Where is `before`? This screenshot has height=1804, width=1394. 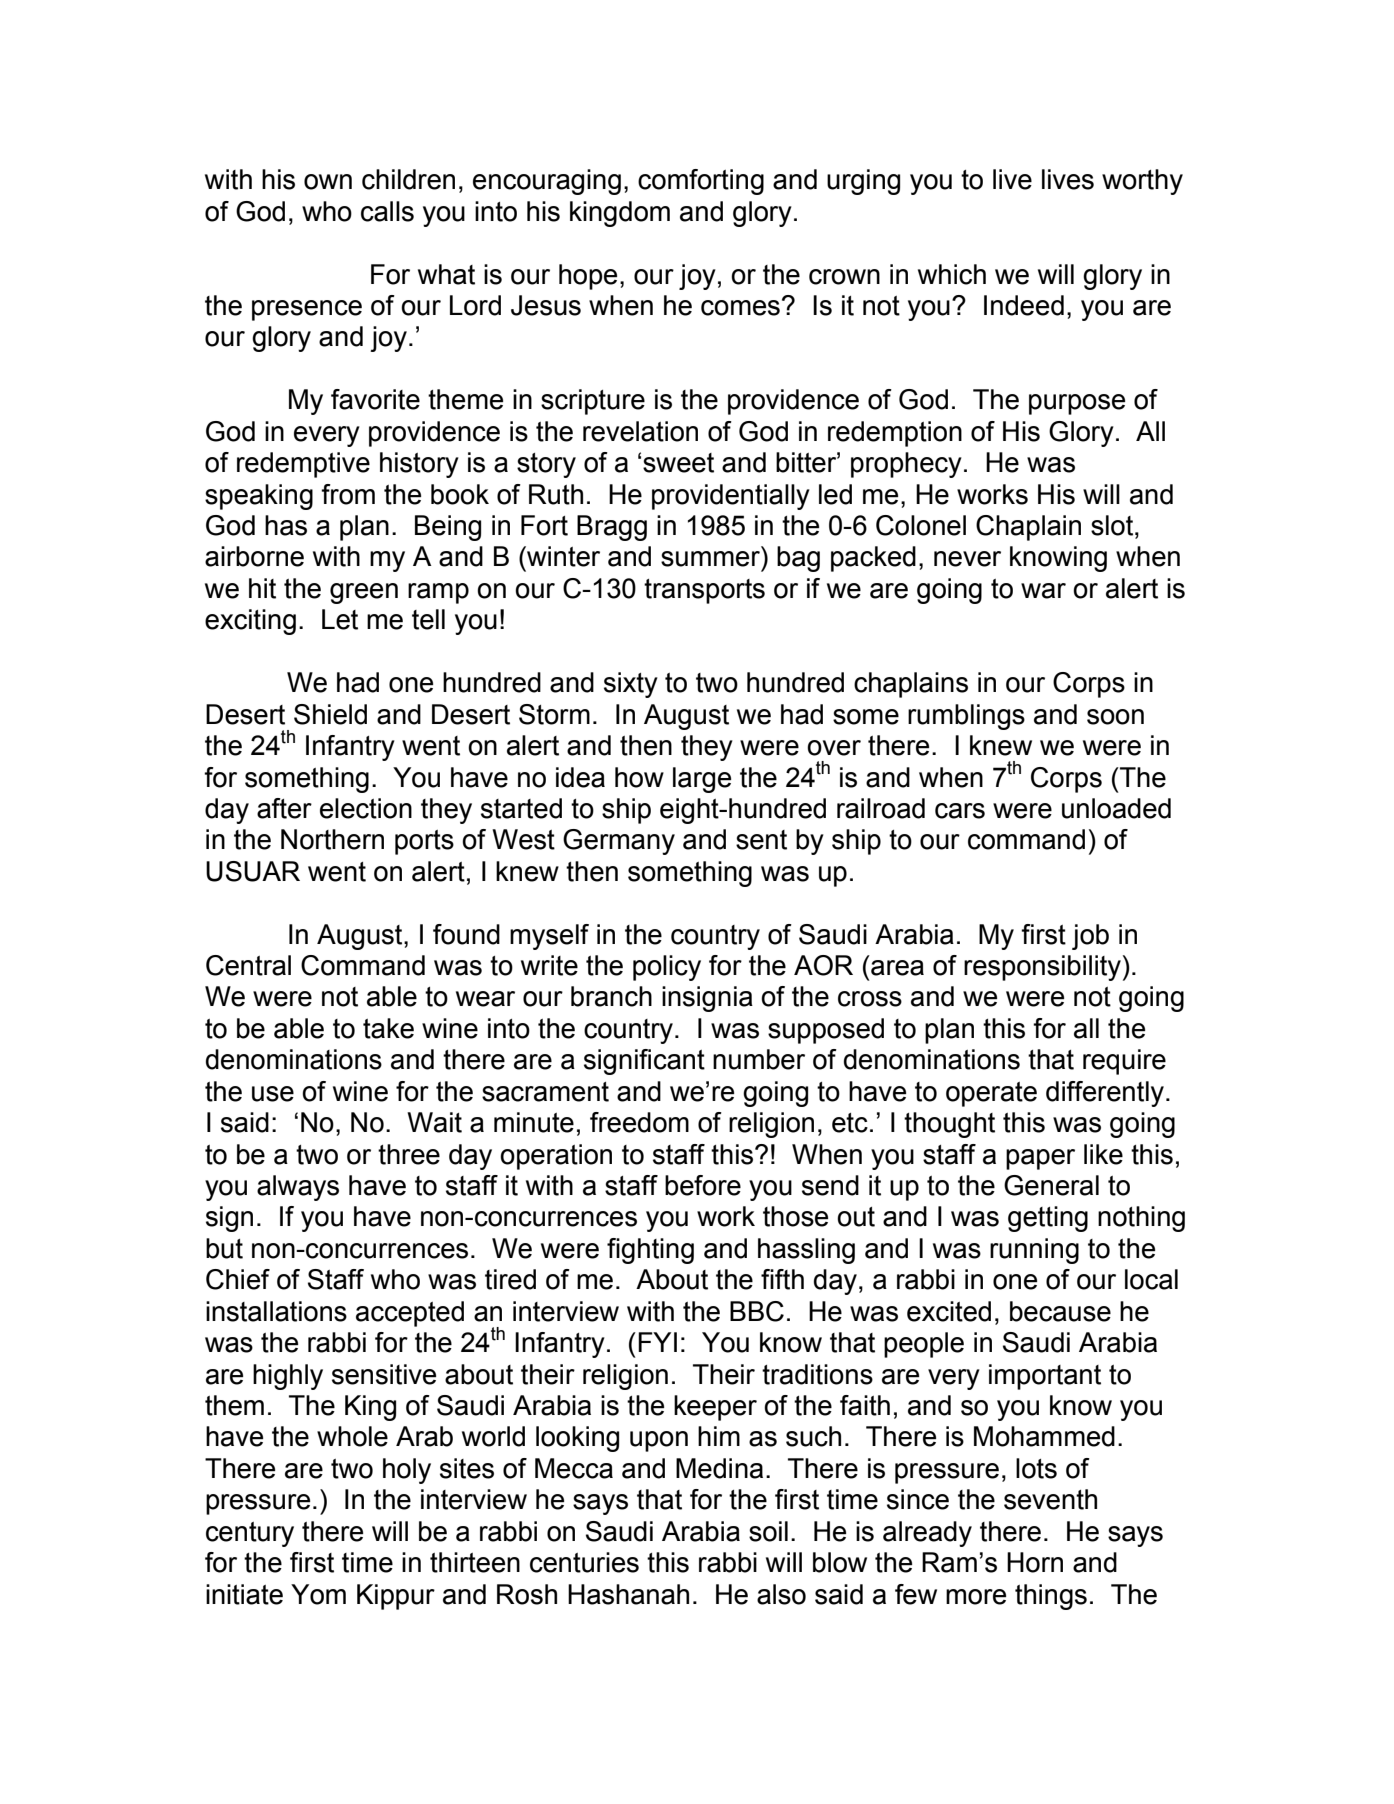
before is located at coordinates (703, 1185).
